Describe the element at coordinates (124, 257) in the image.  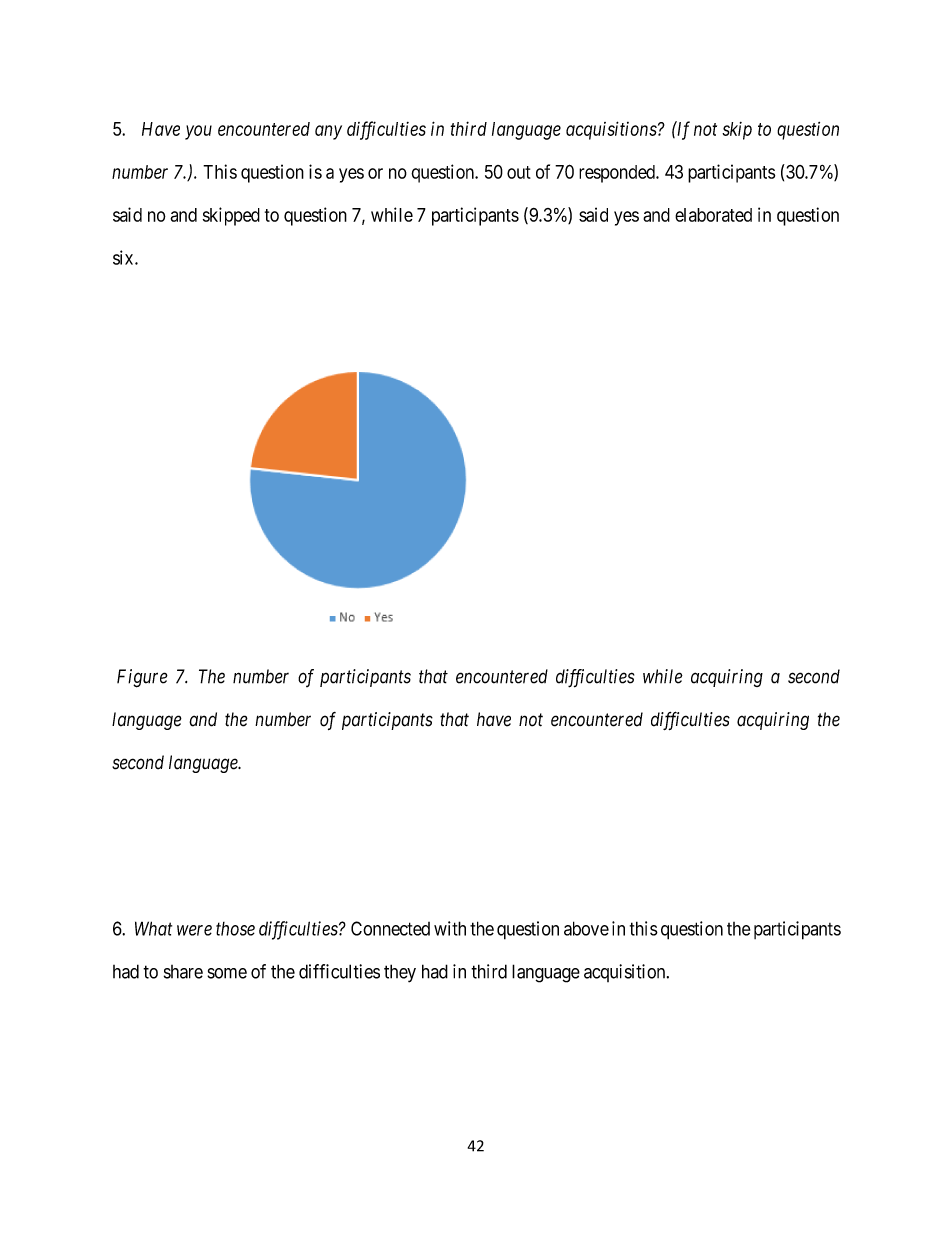
I see `six` at that location.
